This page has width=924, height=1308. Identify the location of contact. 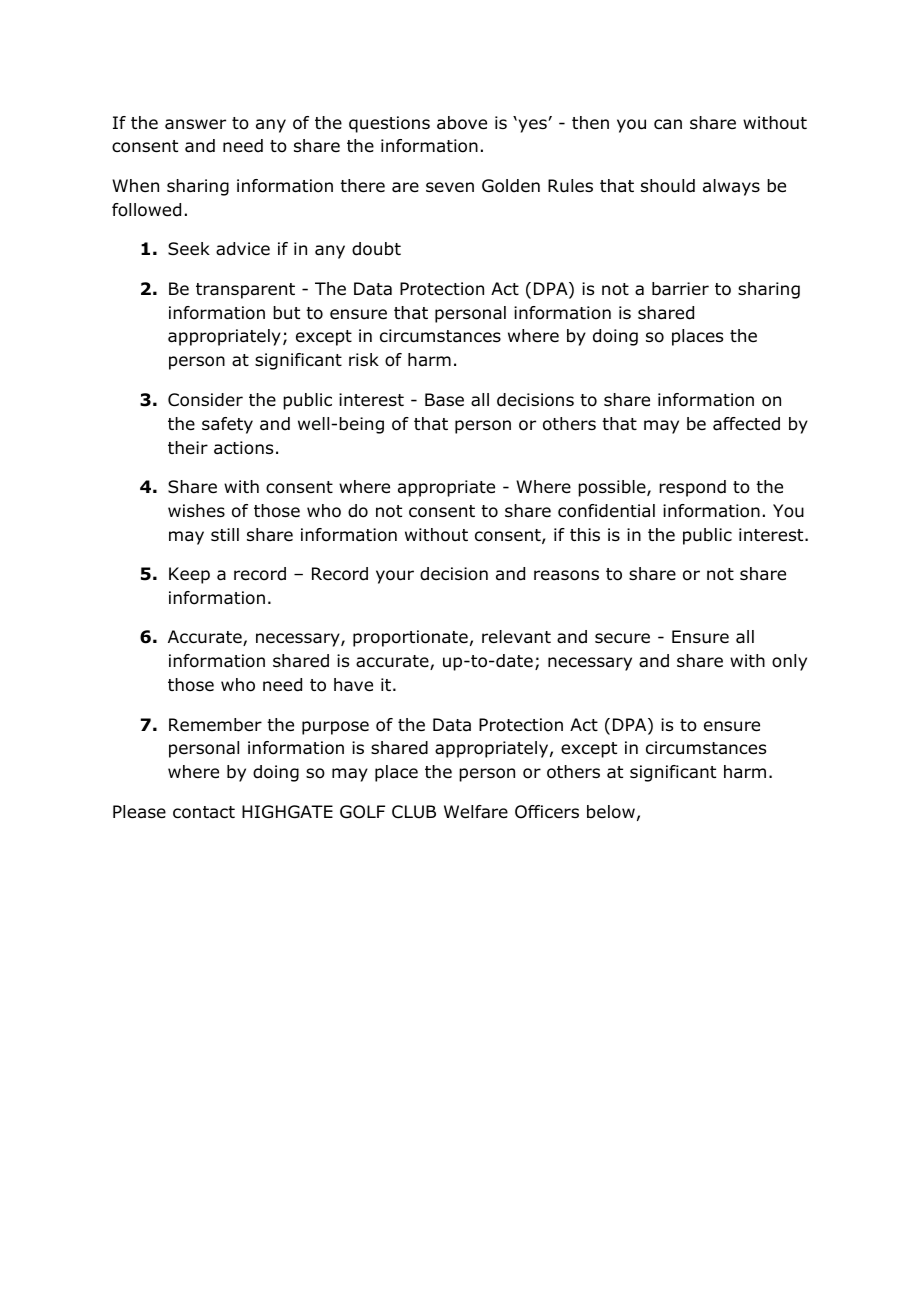
(204, 812).
